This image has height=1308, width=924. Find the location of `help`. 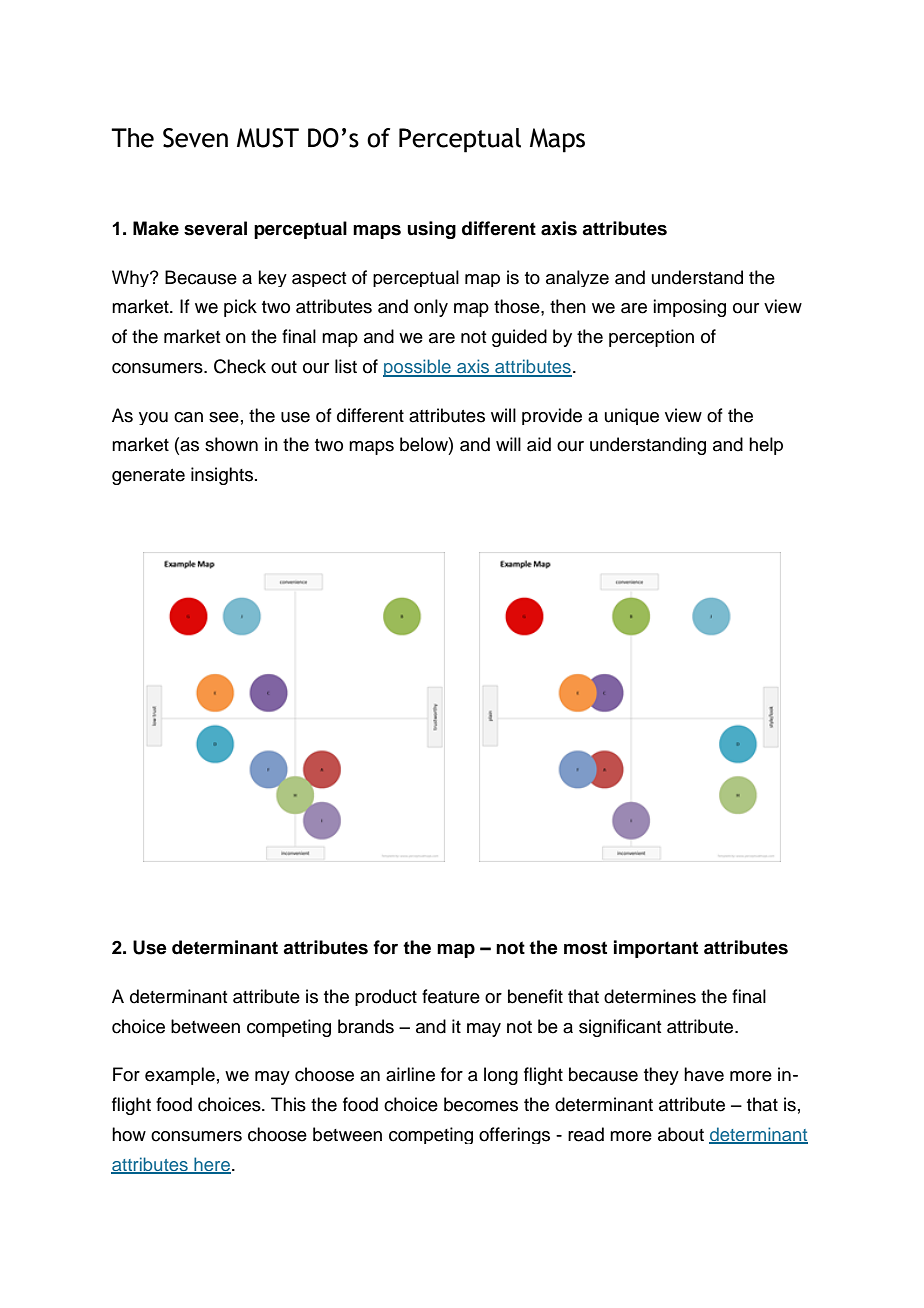

help is located at coordinates (766, 446).
